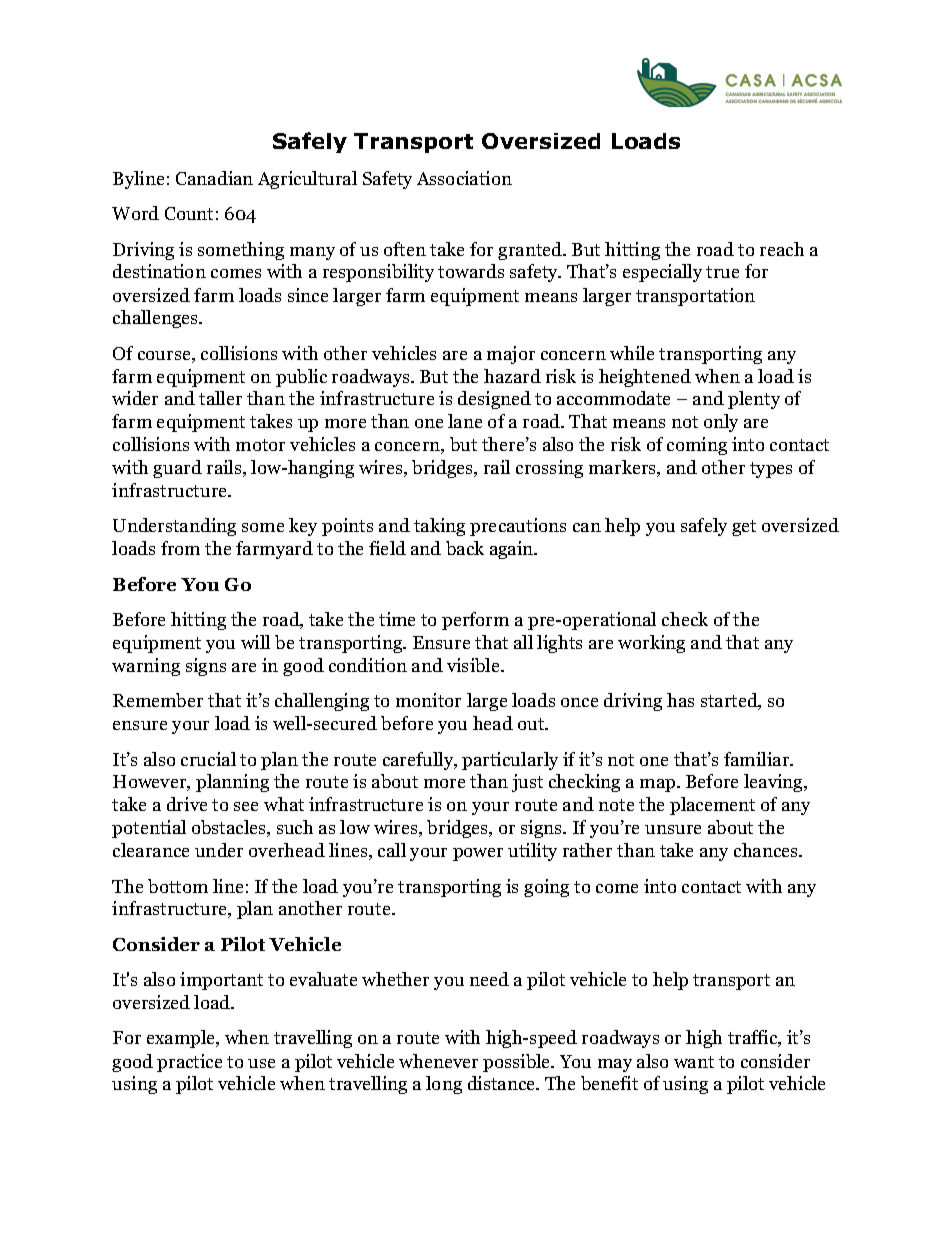 The image size is (952, 1233). What do you see at coordinates (721, 423) in the page?
I see `only` at bounding box center [721, 423].
